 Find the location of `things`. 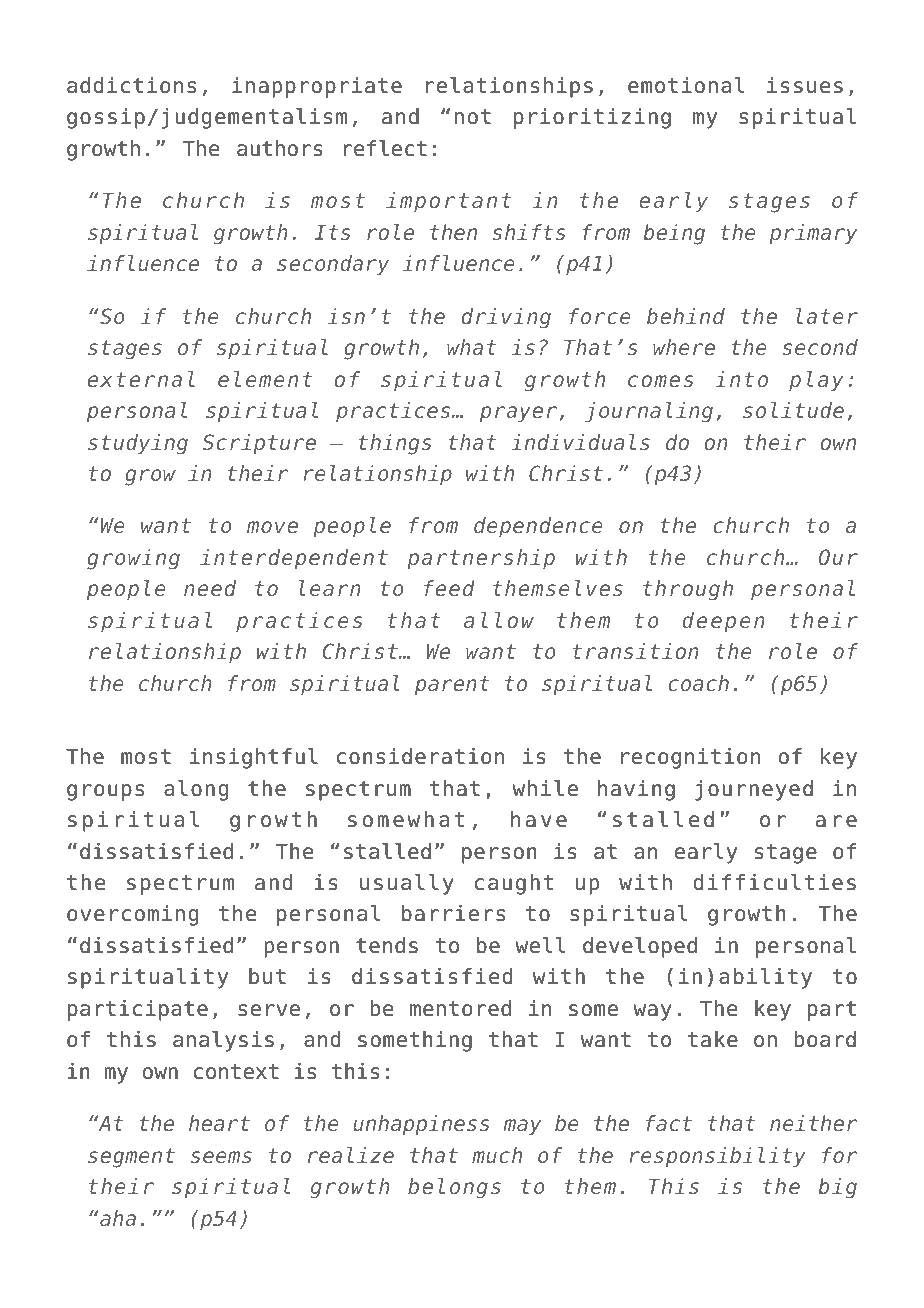

things is located at coordinates (395, 444).
